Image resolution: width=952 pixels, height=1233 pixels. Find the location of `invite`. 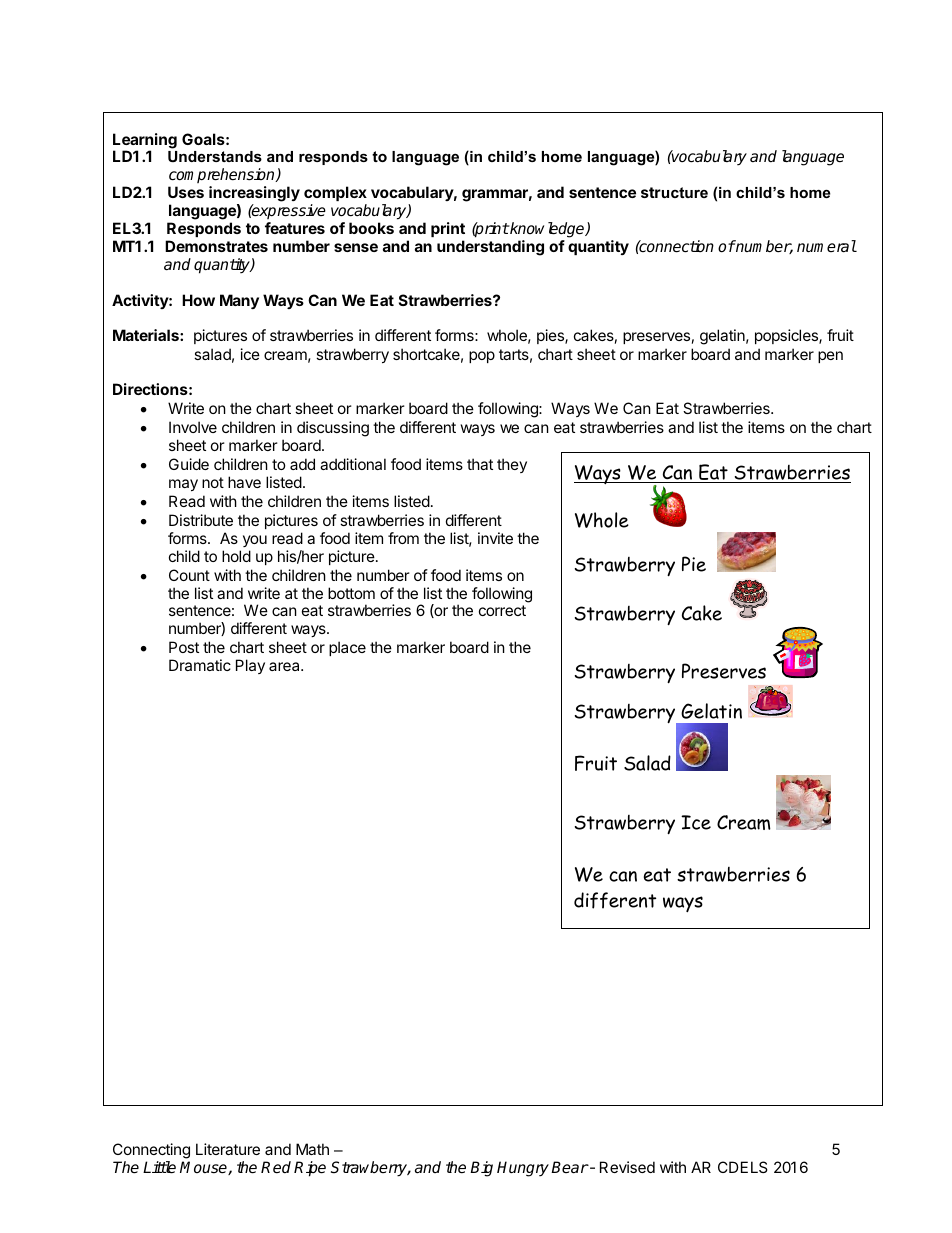

invite is located at coordinates (495, 538).
